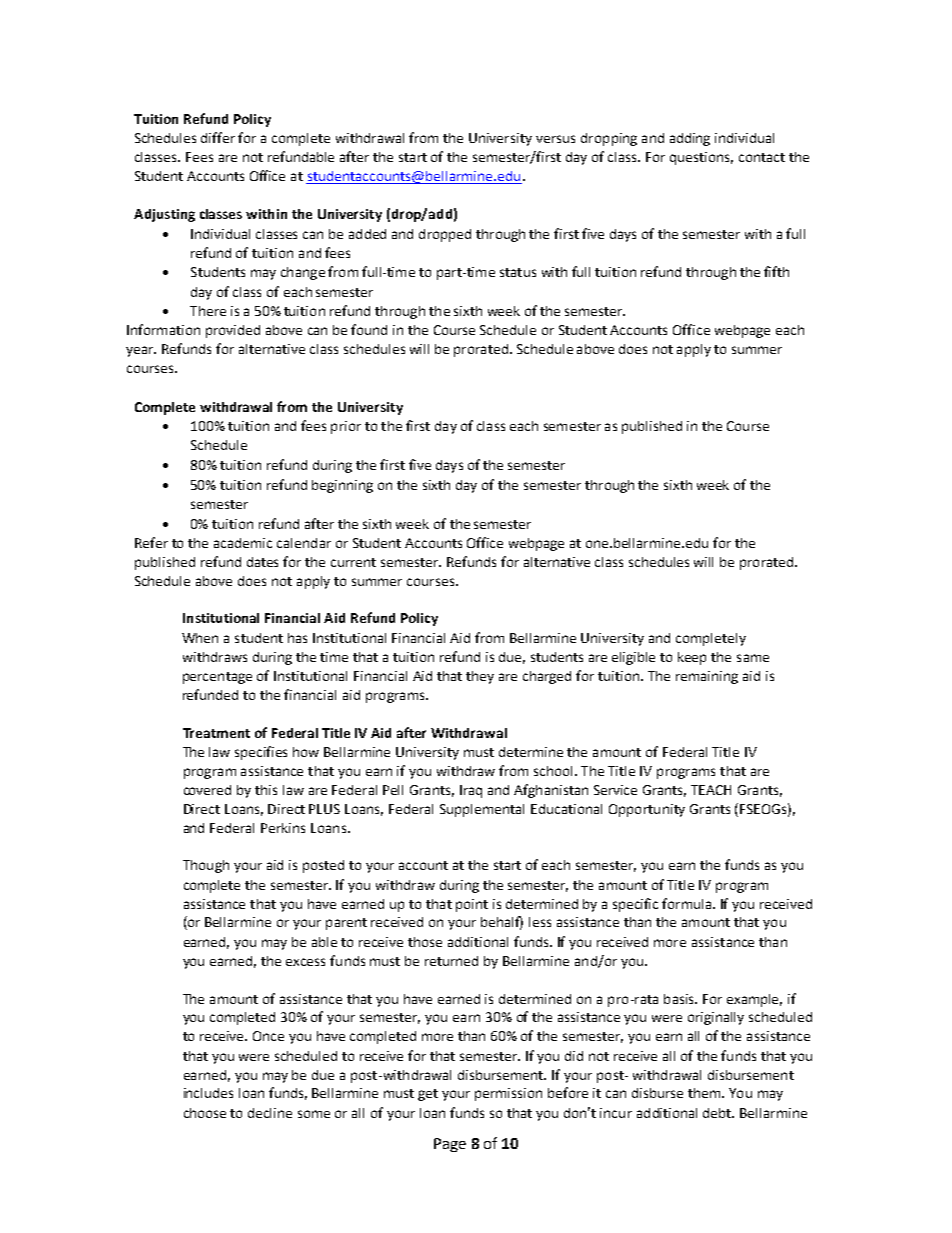 The width and height of the image is (952, 1233). I want to click on covered, so click(207, 790).
